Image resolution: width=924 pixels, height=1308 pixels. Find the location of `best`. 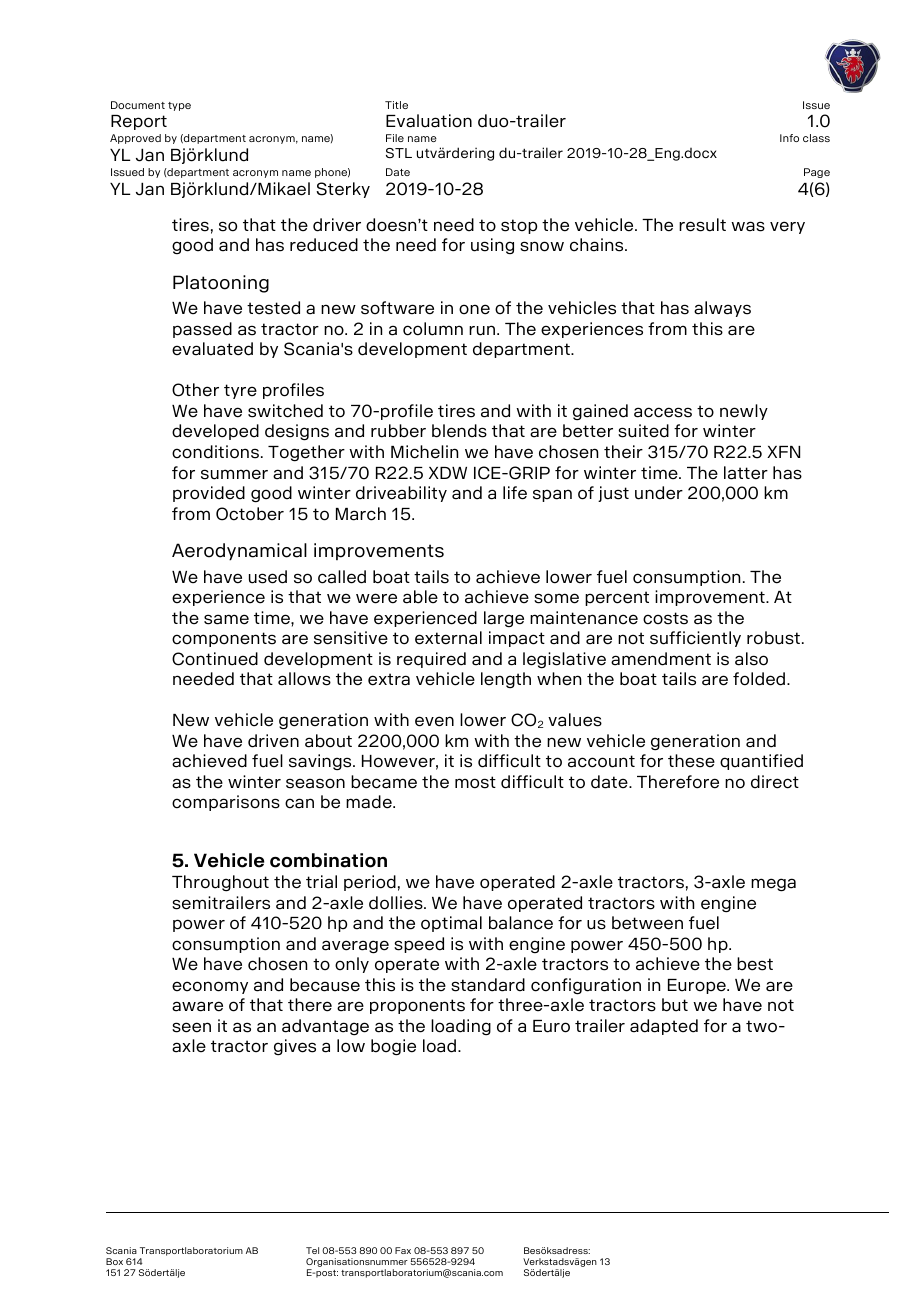

best is located at coordinates (755, 964).
